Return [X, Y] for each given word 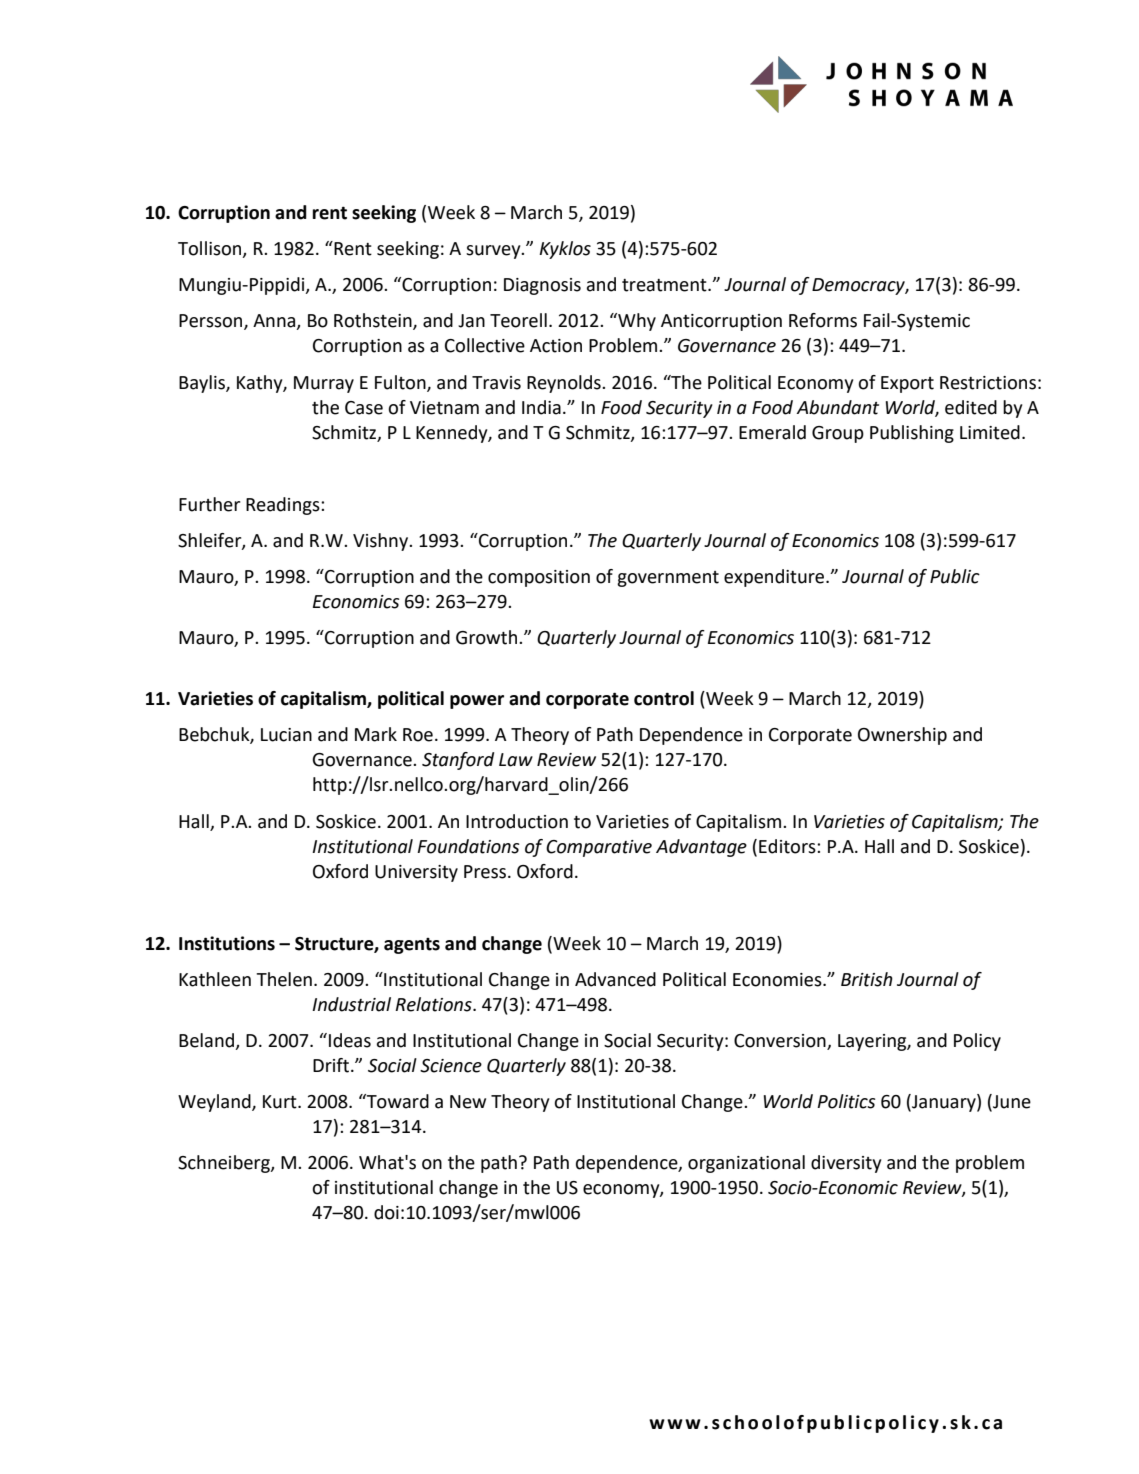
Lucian [286, 735]
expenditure [775, 578]
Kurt [281, 1102]
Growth [488, 637]
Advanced [615, 979]
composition [539, 578]
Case [364, 408]
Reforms [823, 320]
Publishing [912, 434]
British [867, 979]
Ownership [902, 736]
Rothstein [374, 321]
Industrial [351, 1004]
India [541, 407]
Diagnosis [542, 286]
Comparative [599, 848]
